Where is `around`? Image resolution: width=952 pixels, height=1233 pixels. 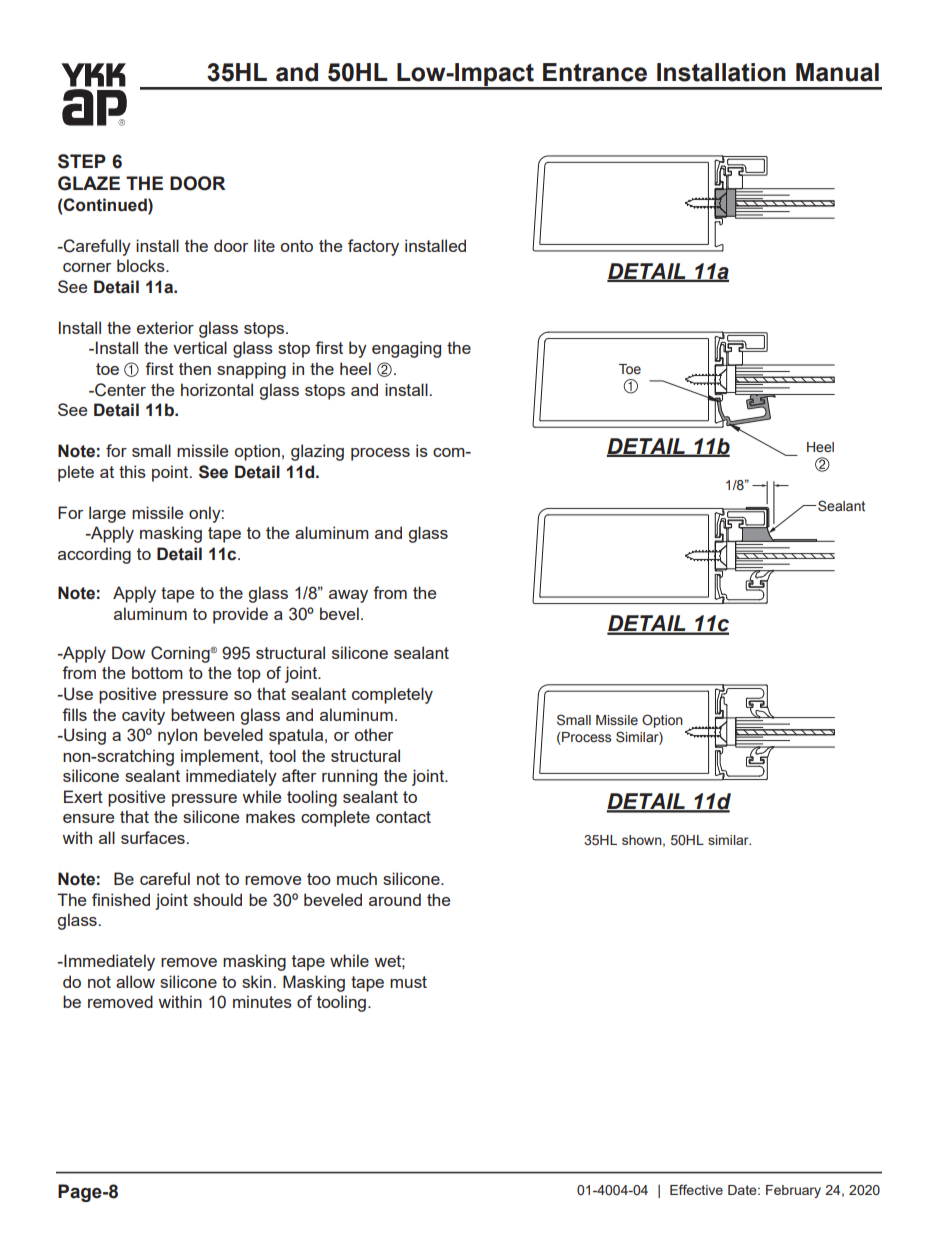 around is located at coordinates (395, 899).
